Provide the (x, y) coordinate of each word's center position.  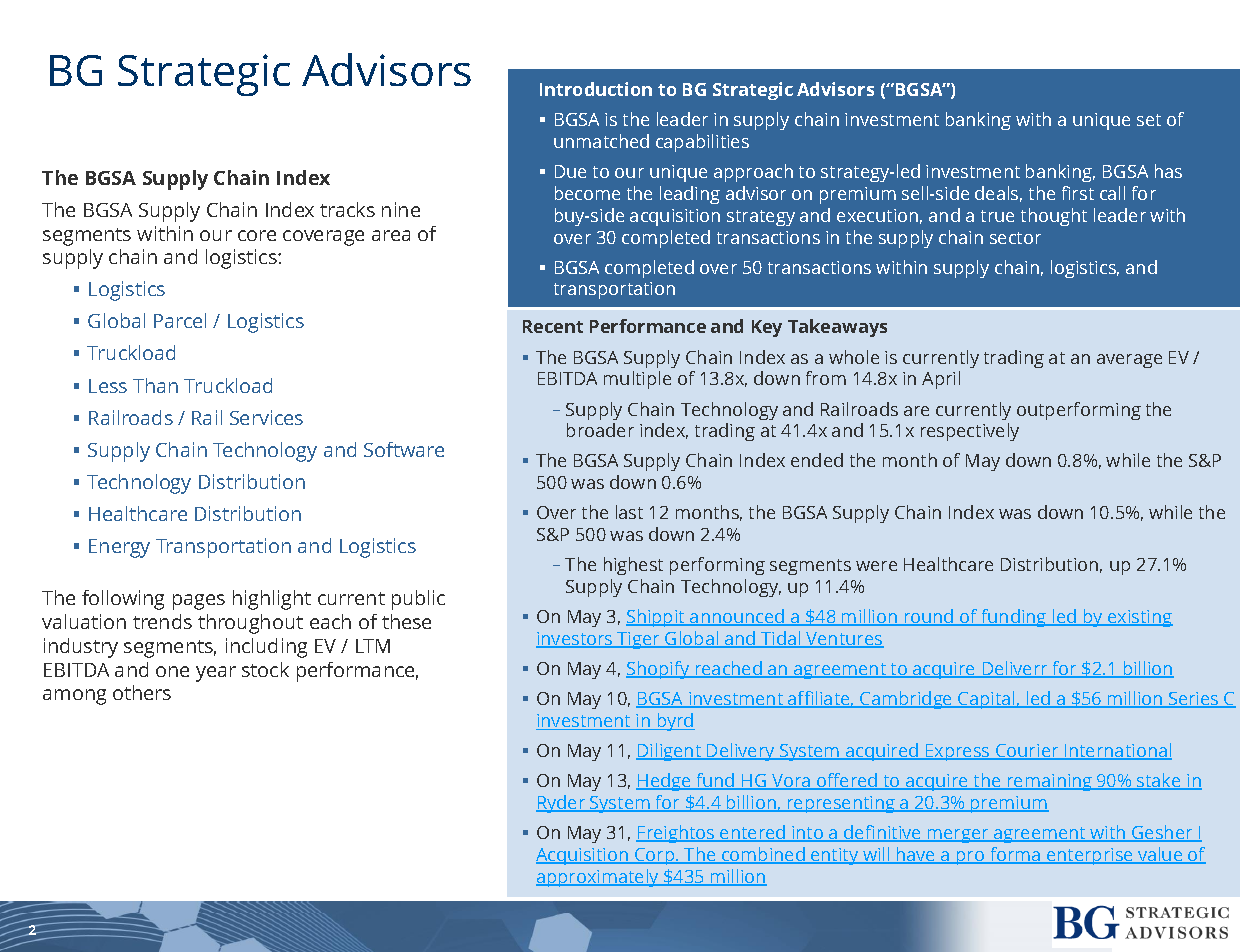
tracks (347, 209)
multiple (637, 380)
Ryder (562, 804)
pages (199, 602)
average (1129, 361)
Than (155, 385)
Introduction (596, 89)
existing (1139, 618)
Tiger (639, 640)
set (1149, 120)
